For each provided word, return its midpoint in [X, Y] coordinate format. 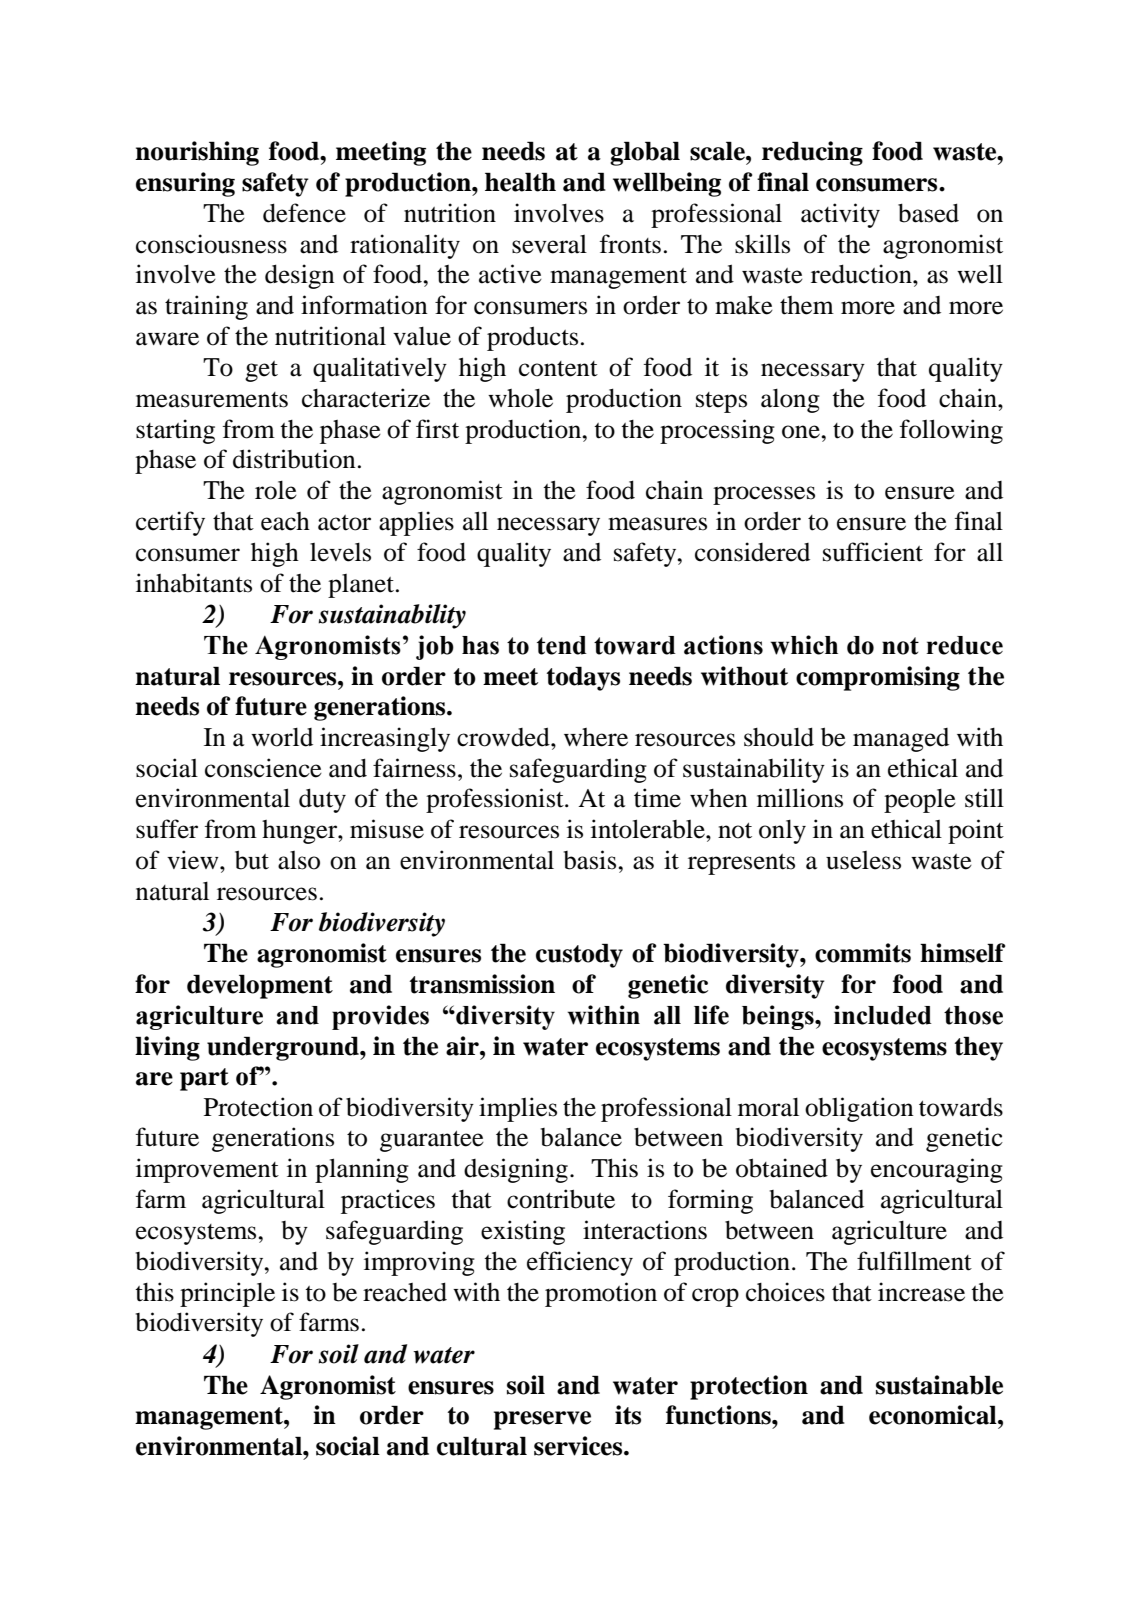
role [276, 490]
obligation [859, 1109]
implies [518, 1109]
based [928, 213]
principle [227, 1294]
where [596, 737]
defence [304, 213]
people [920, 801]
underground [284, 1048]
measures [657, 524]
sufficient [873, 552]
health [520, 182]
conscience [263, 768]
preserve [542, 1420]
